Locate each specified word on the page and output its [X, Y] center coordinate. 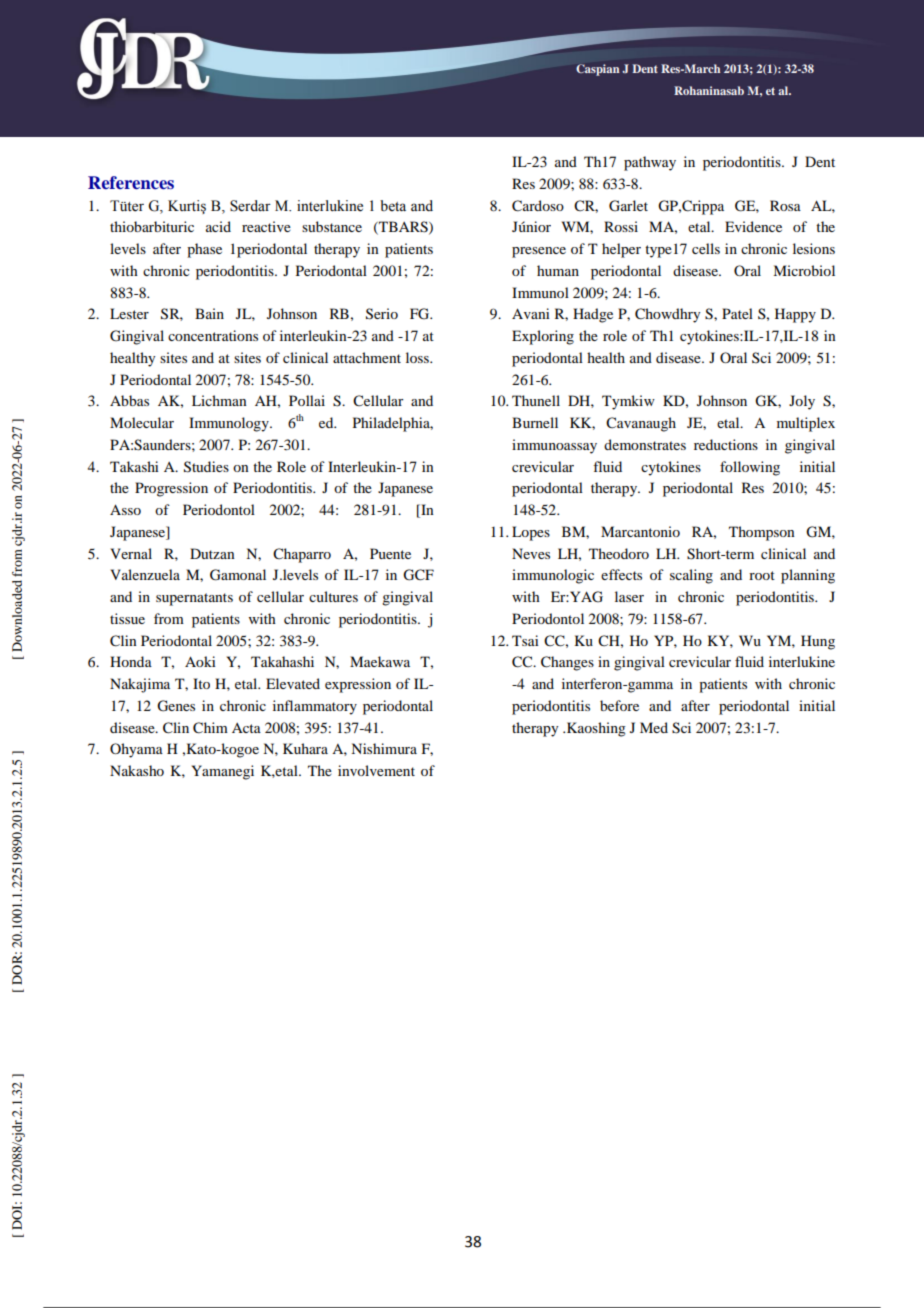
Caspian [598, 70]
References [131, 183]
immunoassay [554, 446]
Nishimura [384, 748]
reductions [726, 444]
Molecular [142, 422]
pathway [650, 163]
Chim [210, 728]
